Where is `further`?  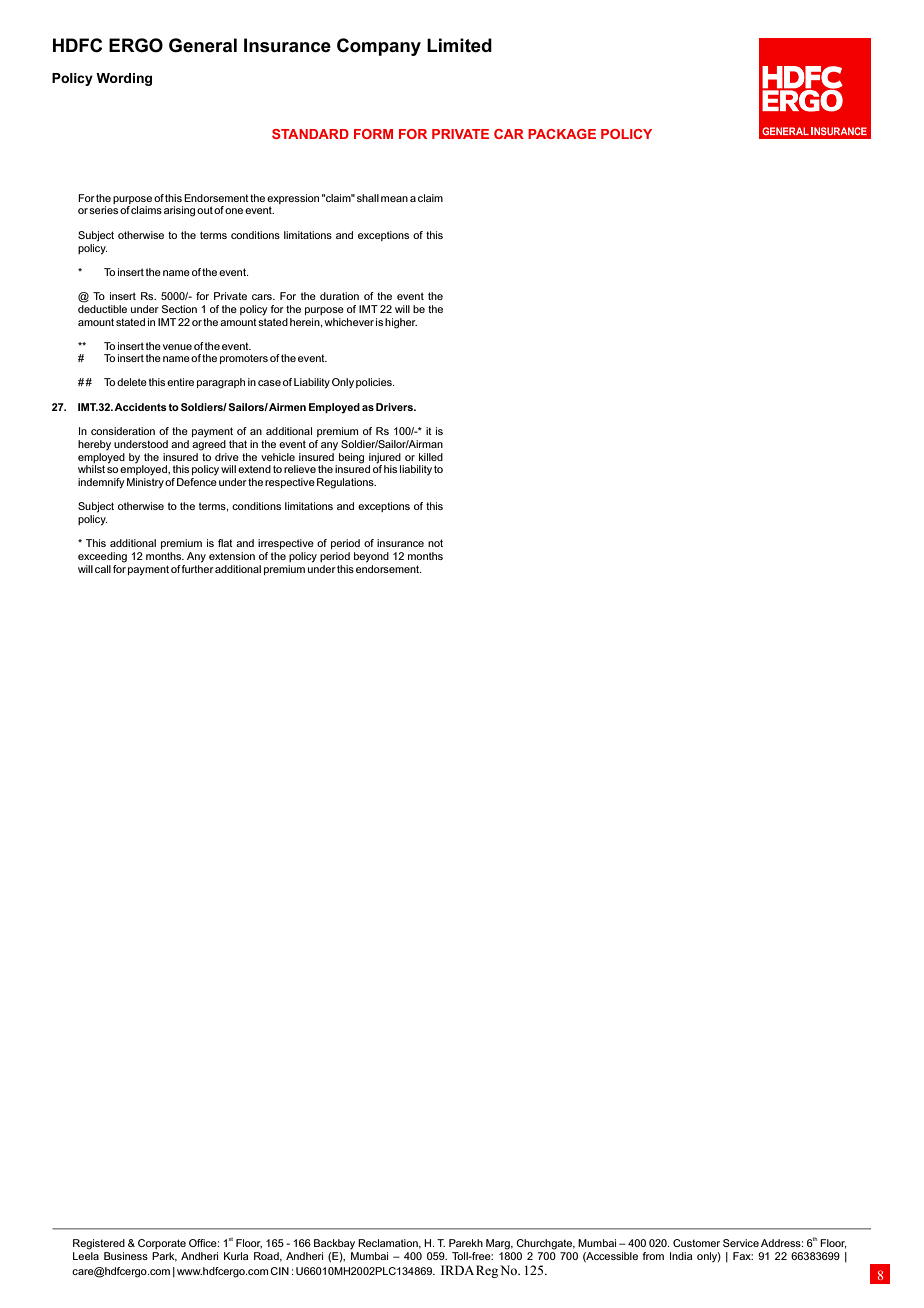
further is located at coordinates (197, 567).
